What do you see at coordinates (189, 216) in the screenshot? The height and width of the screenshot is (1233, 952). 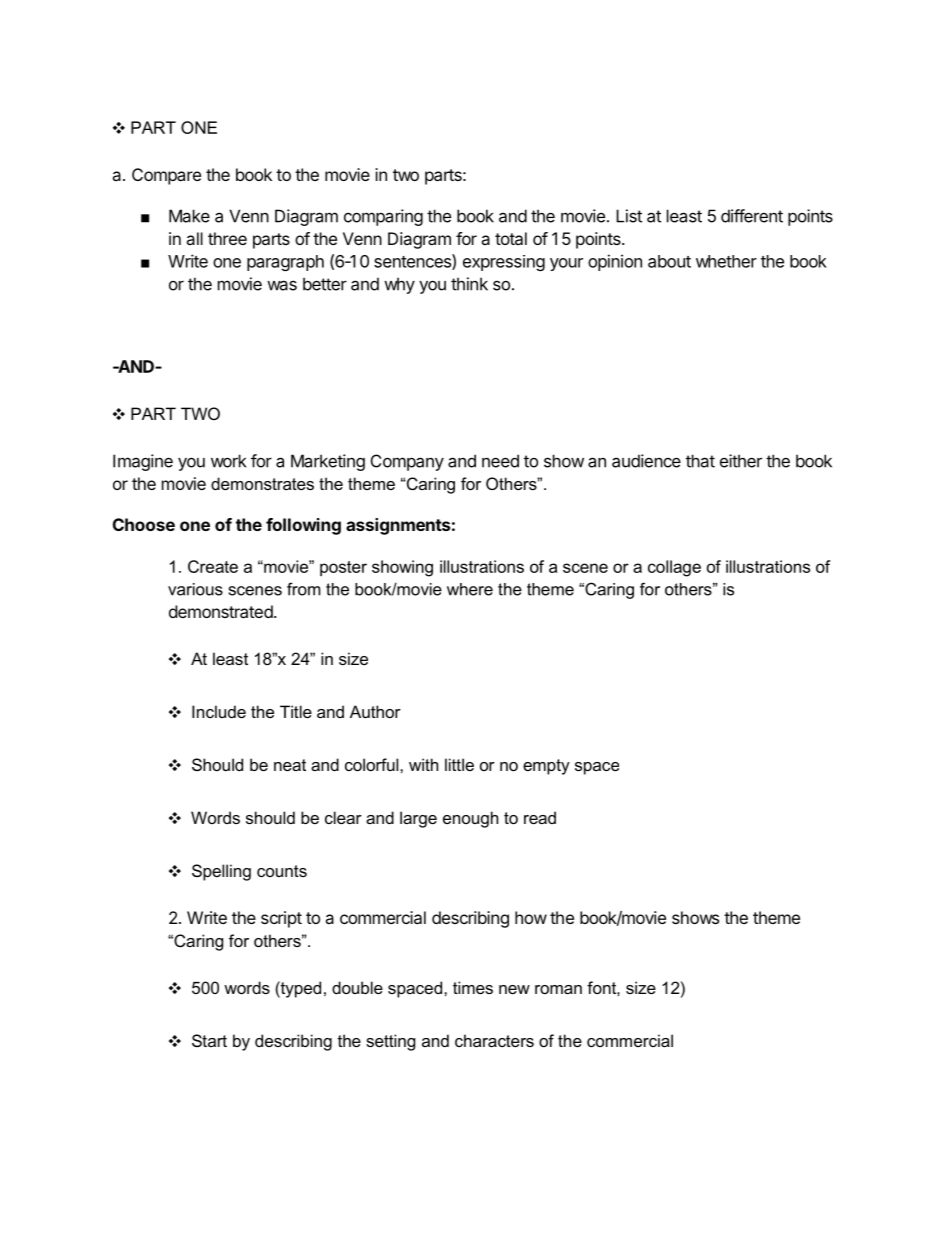 I see `Make` at bounding box center [189, 216].
